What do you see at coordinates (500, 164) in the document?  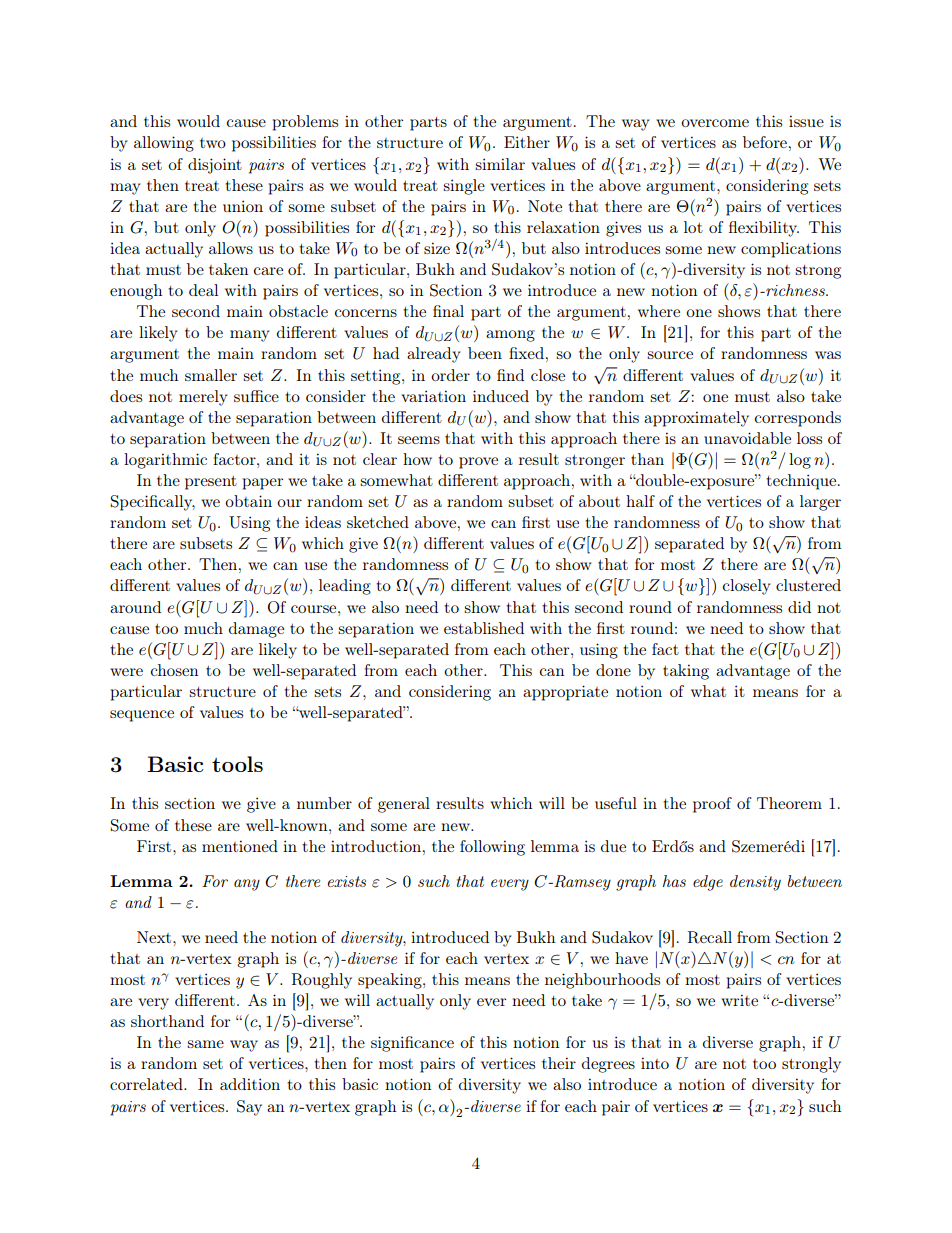 I see `similar` at bounding box center [500, 164].
